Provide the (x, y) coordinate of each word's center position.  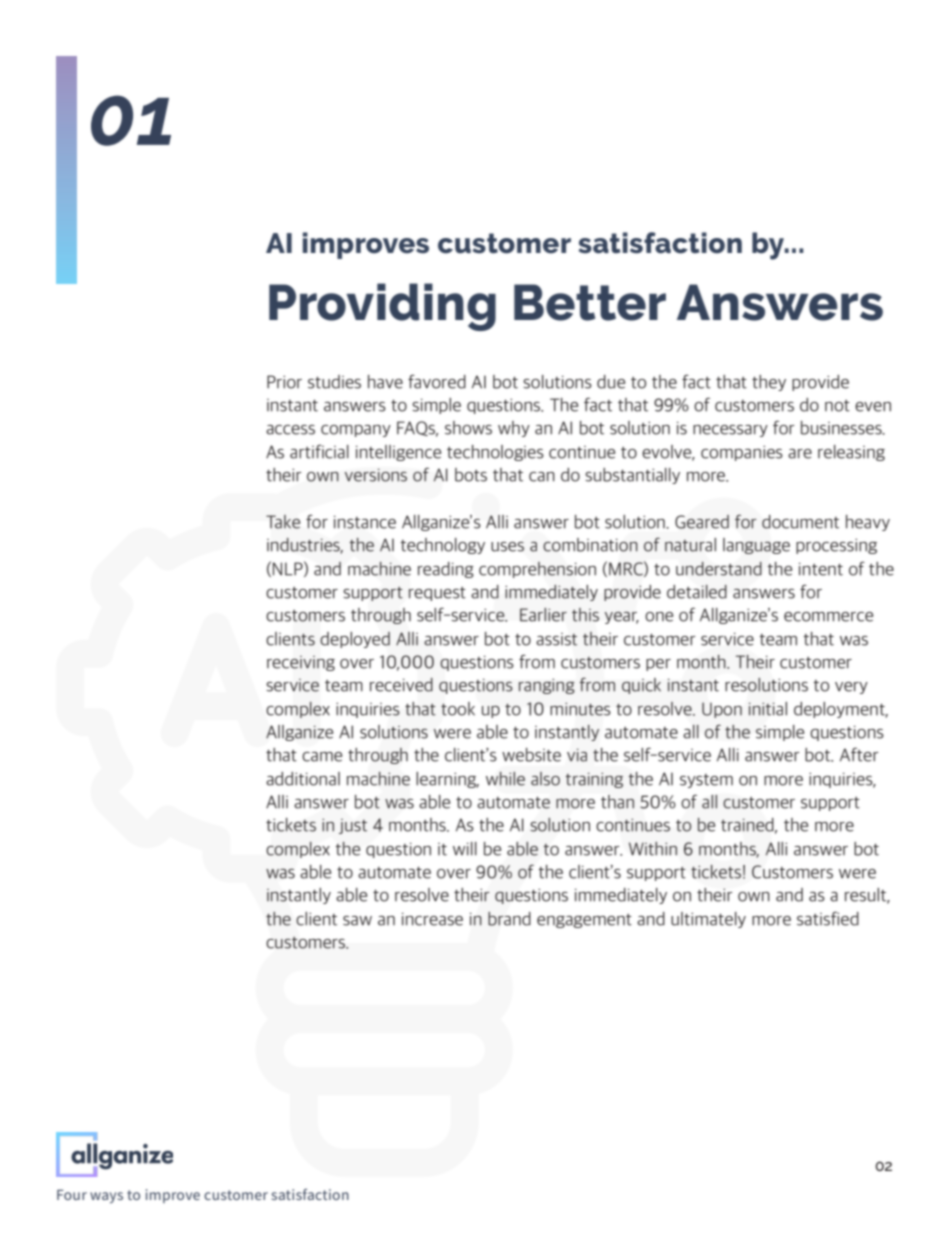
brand (509, 919)
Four (72, 1195)
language (756, 546)
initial (768, 709)
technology (442, 546)
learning (447, 780)
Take (283, 522)
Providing (382, 307)
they (769, 383)
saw (357, 921)
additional (303, 779)
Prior (284, 382)
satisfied (828, 918)
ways (106, 1197)
